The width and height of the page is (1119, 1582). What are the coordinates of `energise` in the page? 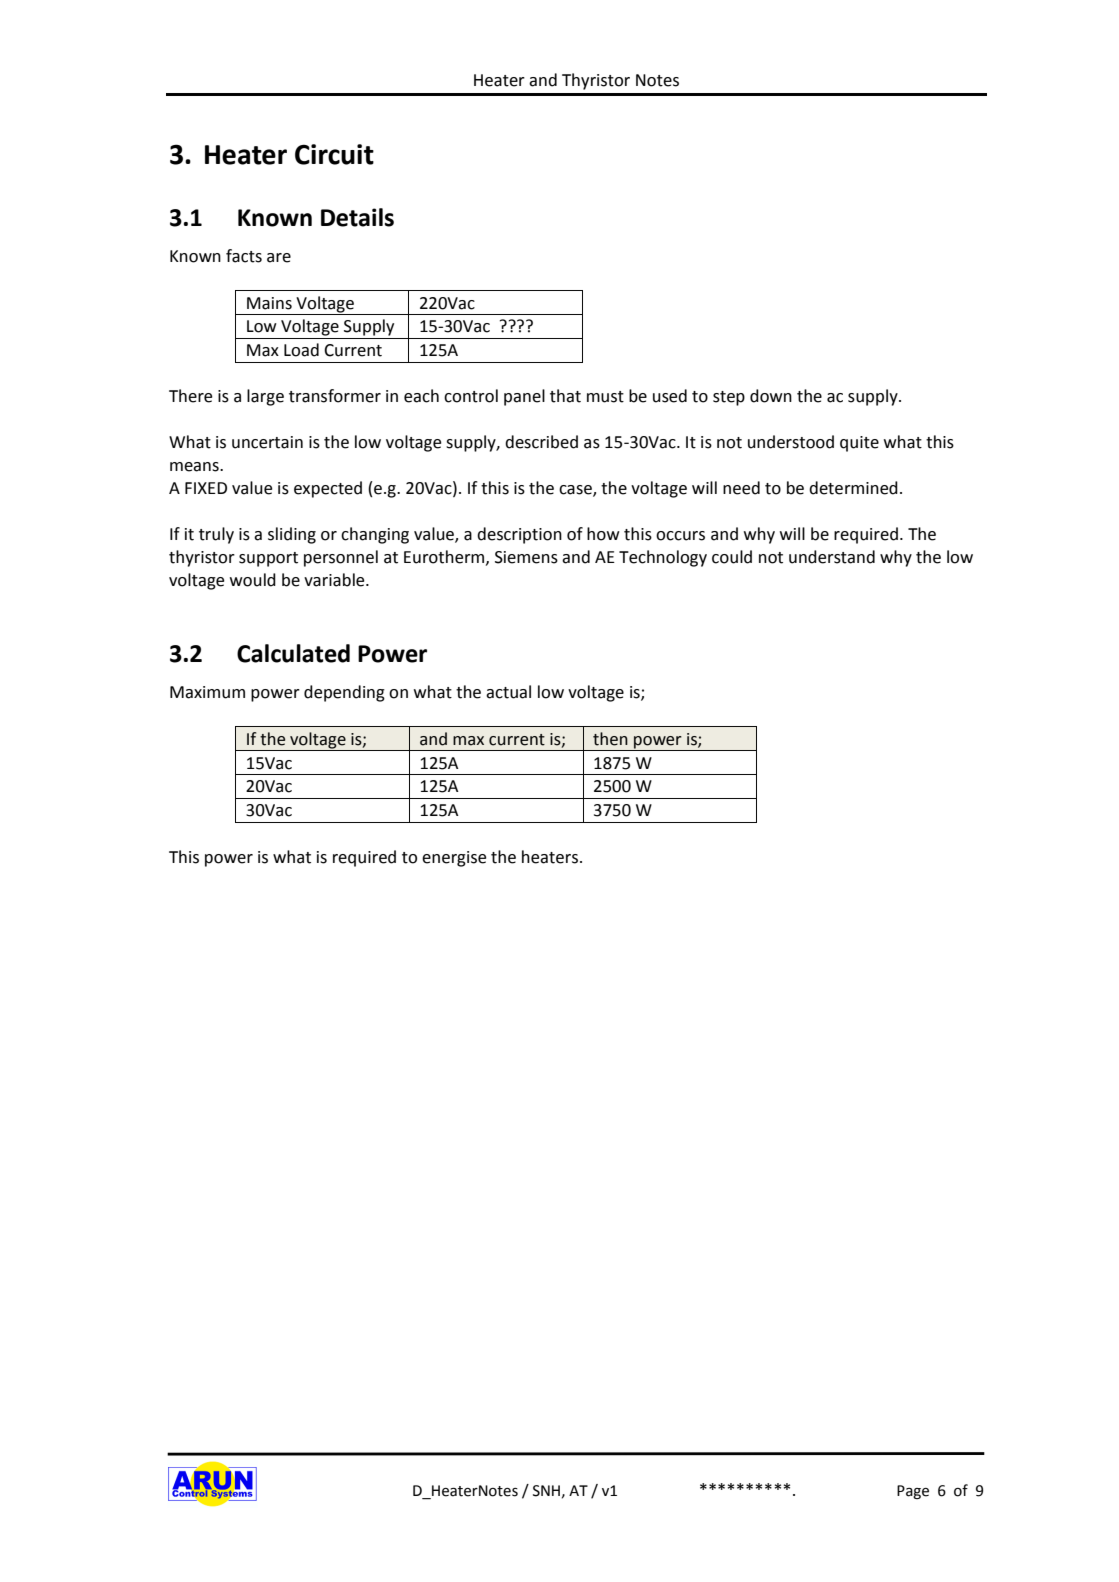 It's located at (454, 859).
